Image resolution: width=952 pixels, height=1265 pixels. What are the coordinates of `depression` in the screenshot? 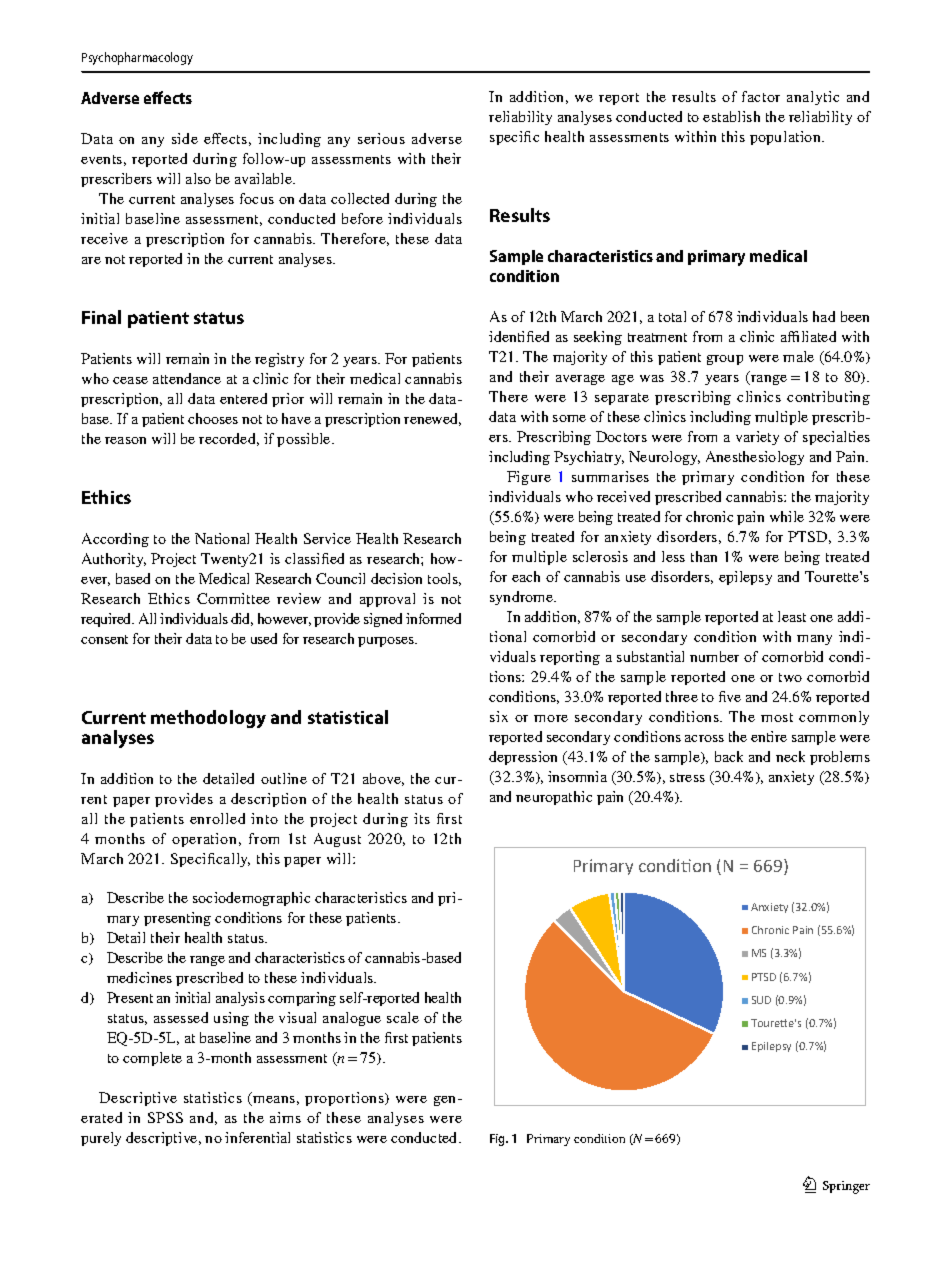 It's located at (523, 758).
